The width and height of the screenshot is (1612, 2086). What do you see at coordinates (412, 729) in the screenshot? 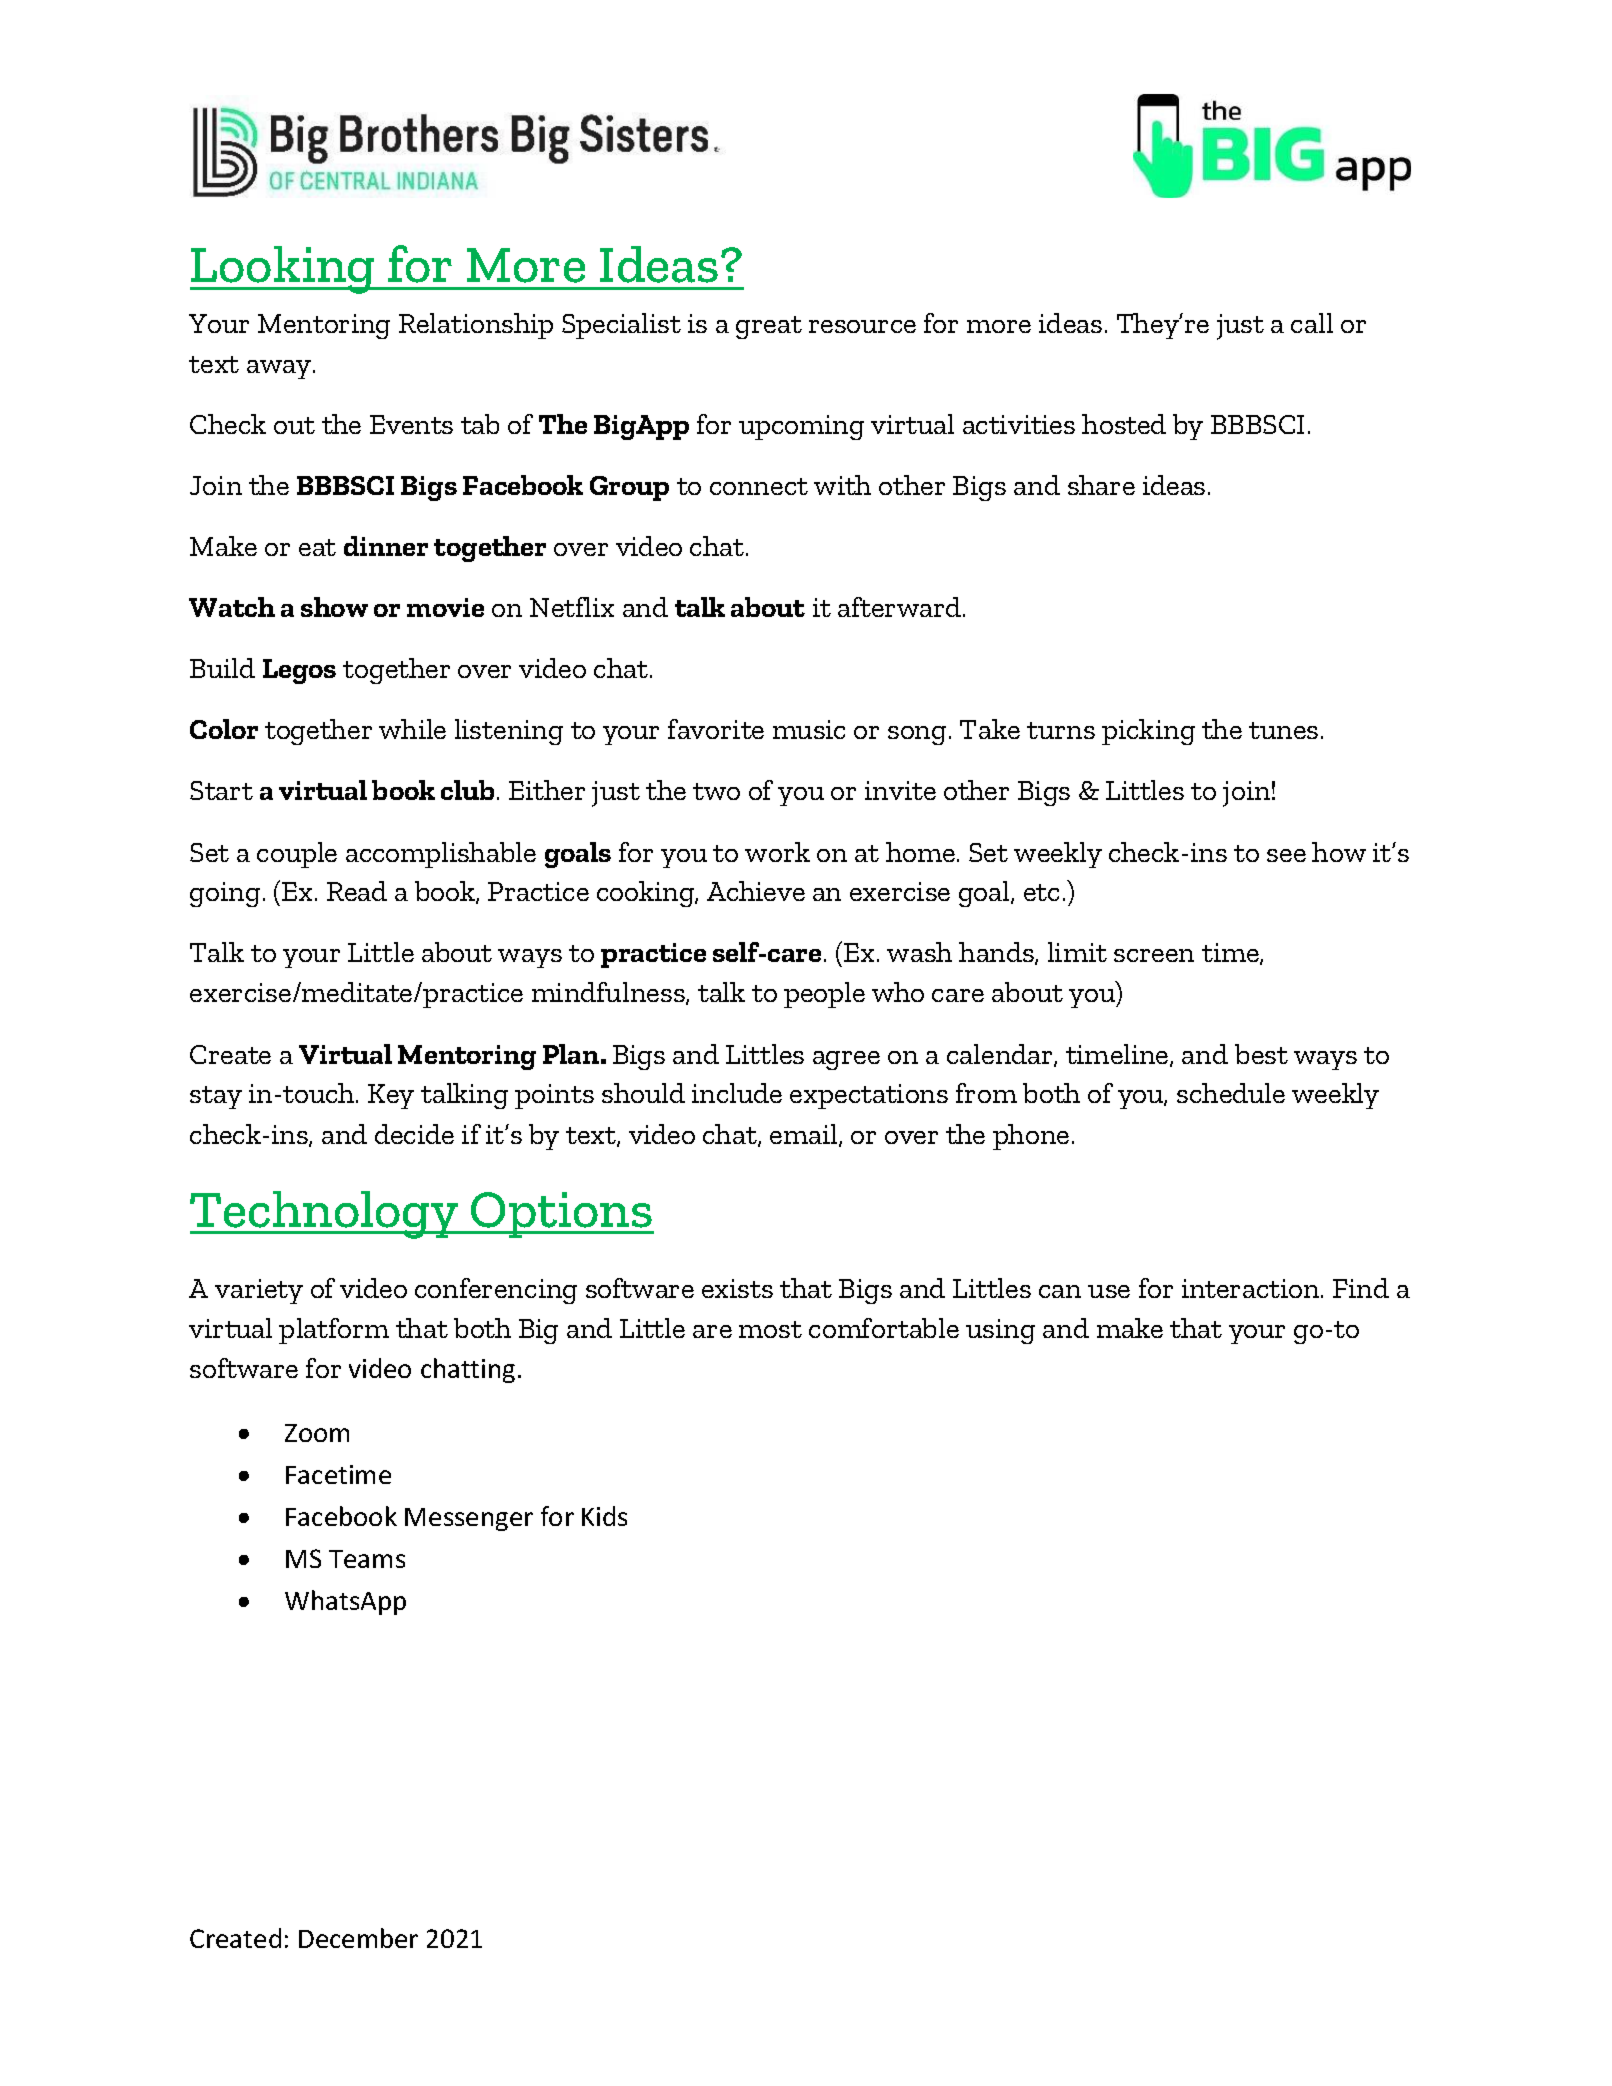
I see `while` at bounding box center [412, 729].
